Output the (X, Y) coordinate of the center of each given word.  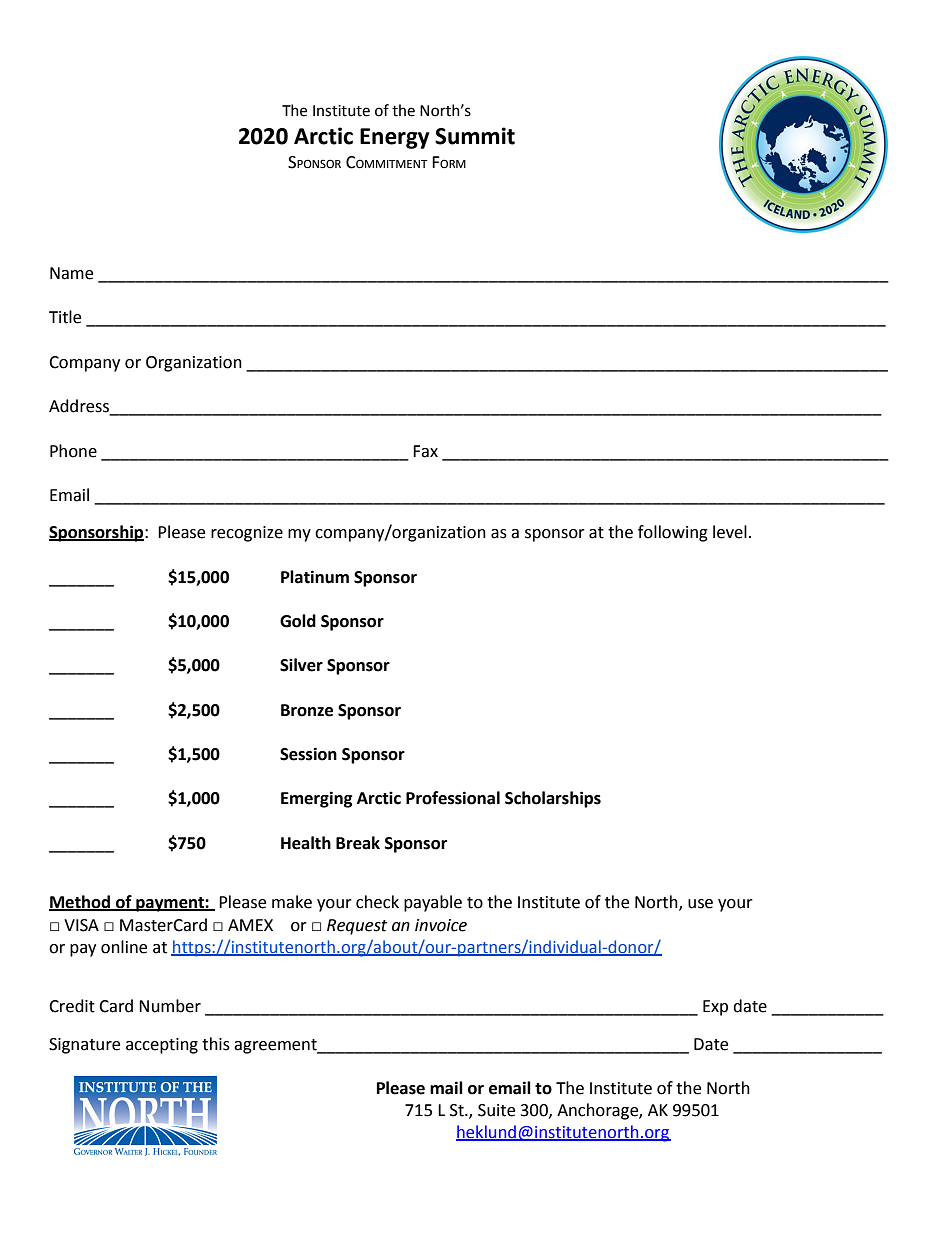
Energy (394, 138)
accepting (162, 1046)
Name (71, 273)
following (673, 533)
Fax (425, 451)
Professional (453, 798)
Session (308, 754)
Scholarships (553, 799)
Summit (475, 136)
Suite (496, 1110)
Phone (73, 451)
